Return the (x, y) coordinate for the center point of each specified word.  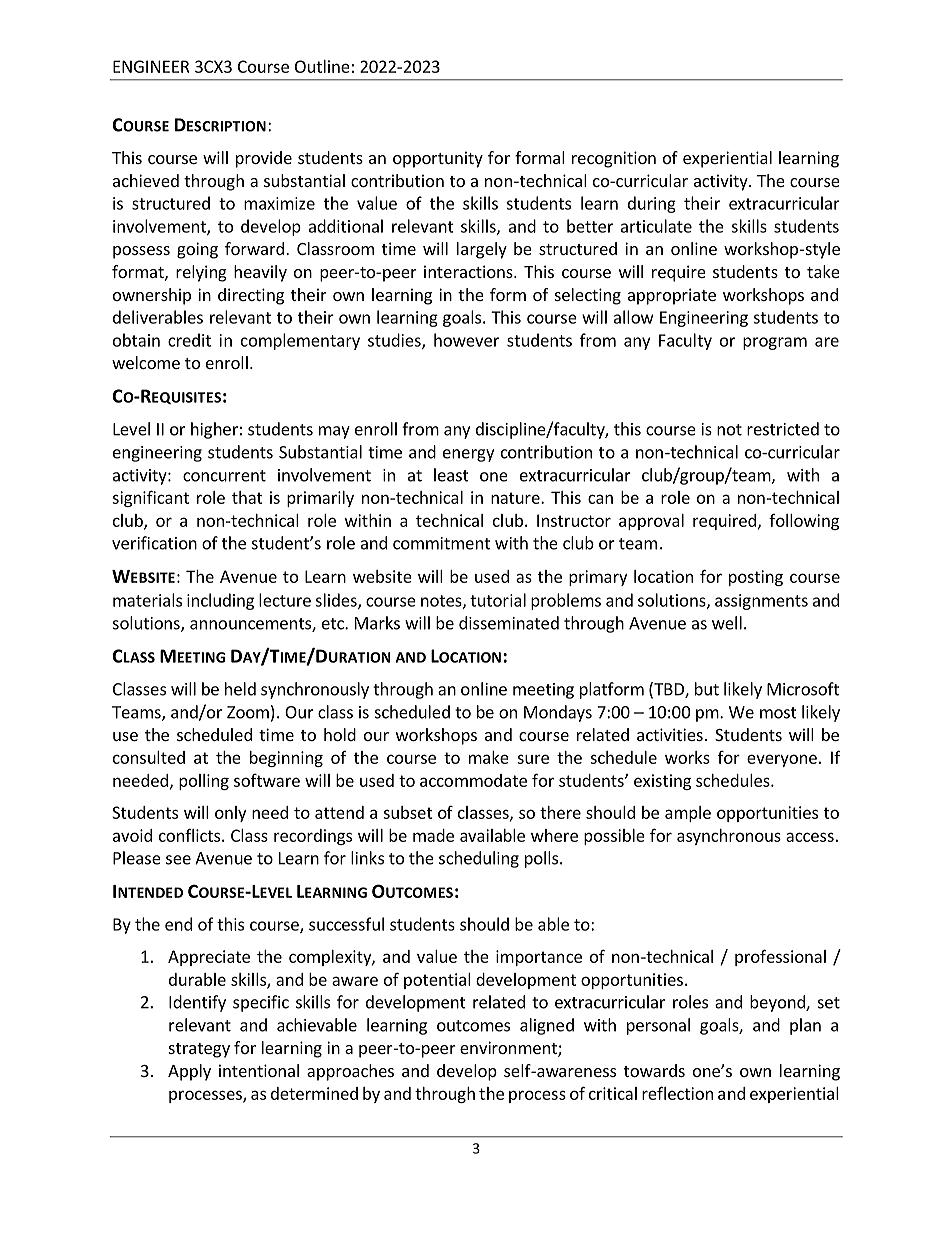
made (433, 835)
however (466, 340)
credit (189, 340)
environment (509, 1049)
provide (264, 159)
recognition (614, 159)
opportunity (438, 159)
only (230, 814)
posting (756, 578)
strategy (199, 1050)
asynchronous (729, 837)
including (220, 601)
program (775, 343)
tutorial (498, 600)
